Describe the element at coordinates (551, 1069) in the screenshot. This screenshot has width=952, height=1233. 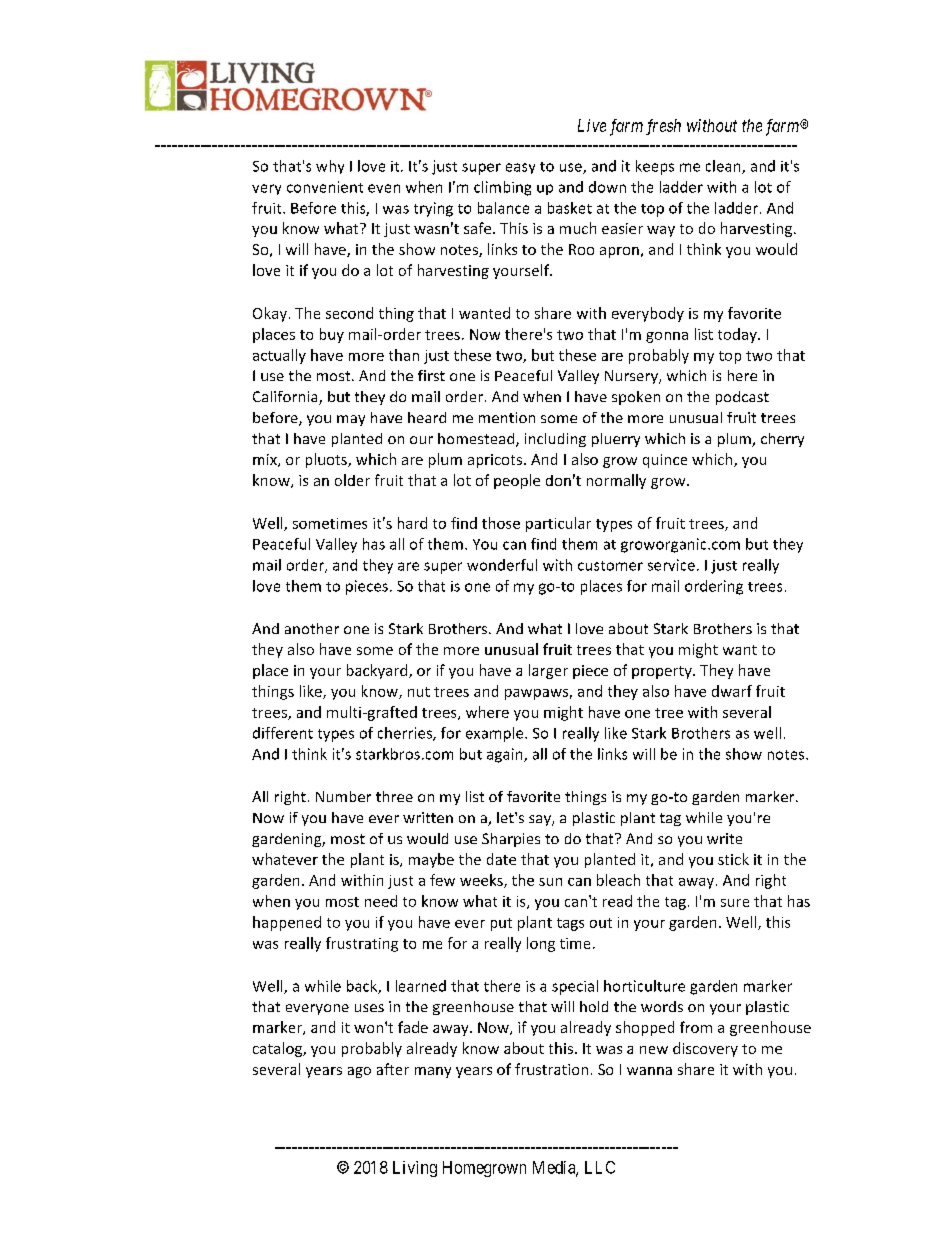
I see `frustration` at that location.
